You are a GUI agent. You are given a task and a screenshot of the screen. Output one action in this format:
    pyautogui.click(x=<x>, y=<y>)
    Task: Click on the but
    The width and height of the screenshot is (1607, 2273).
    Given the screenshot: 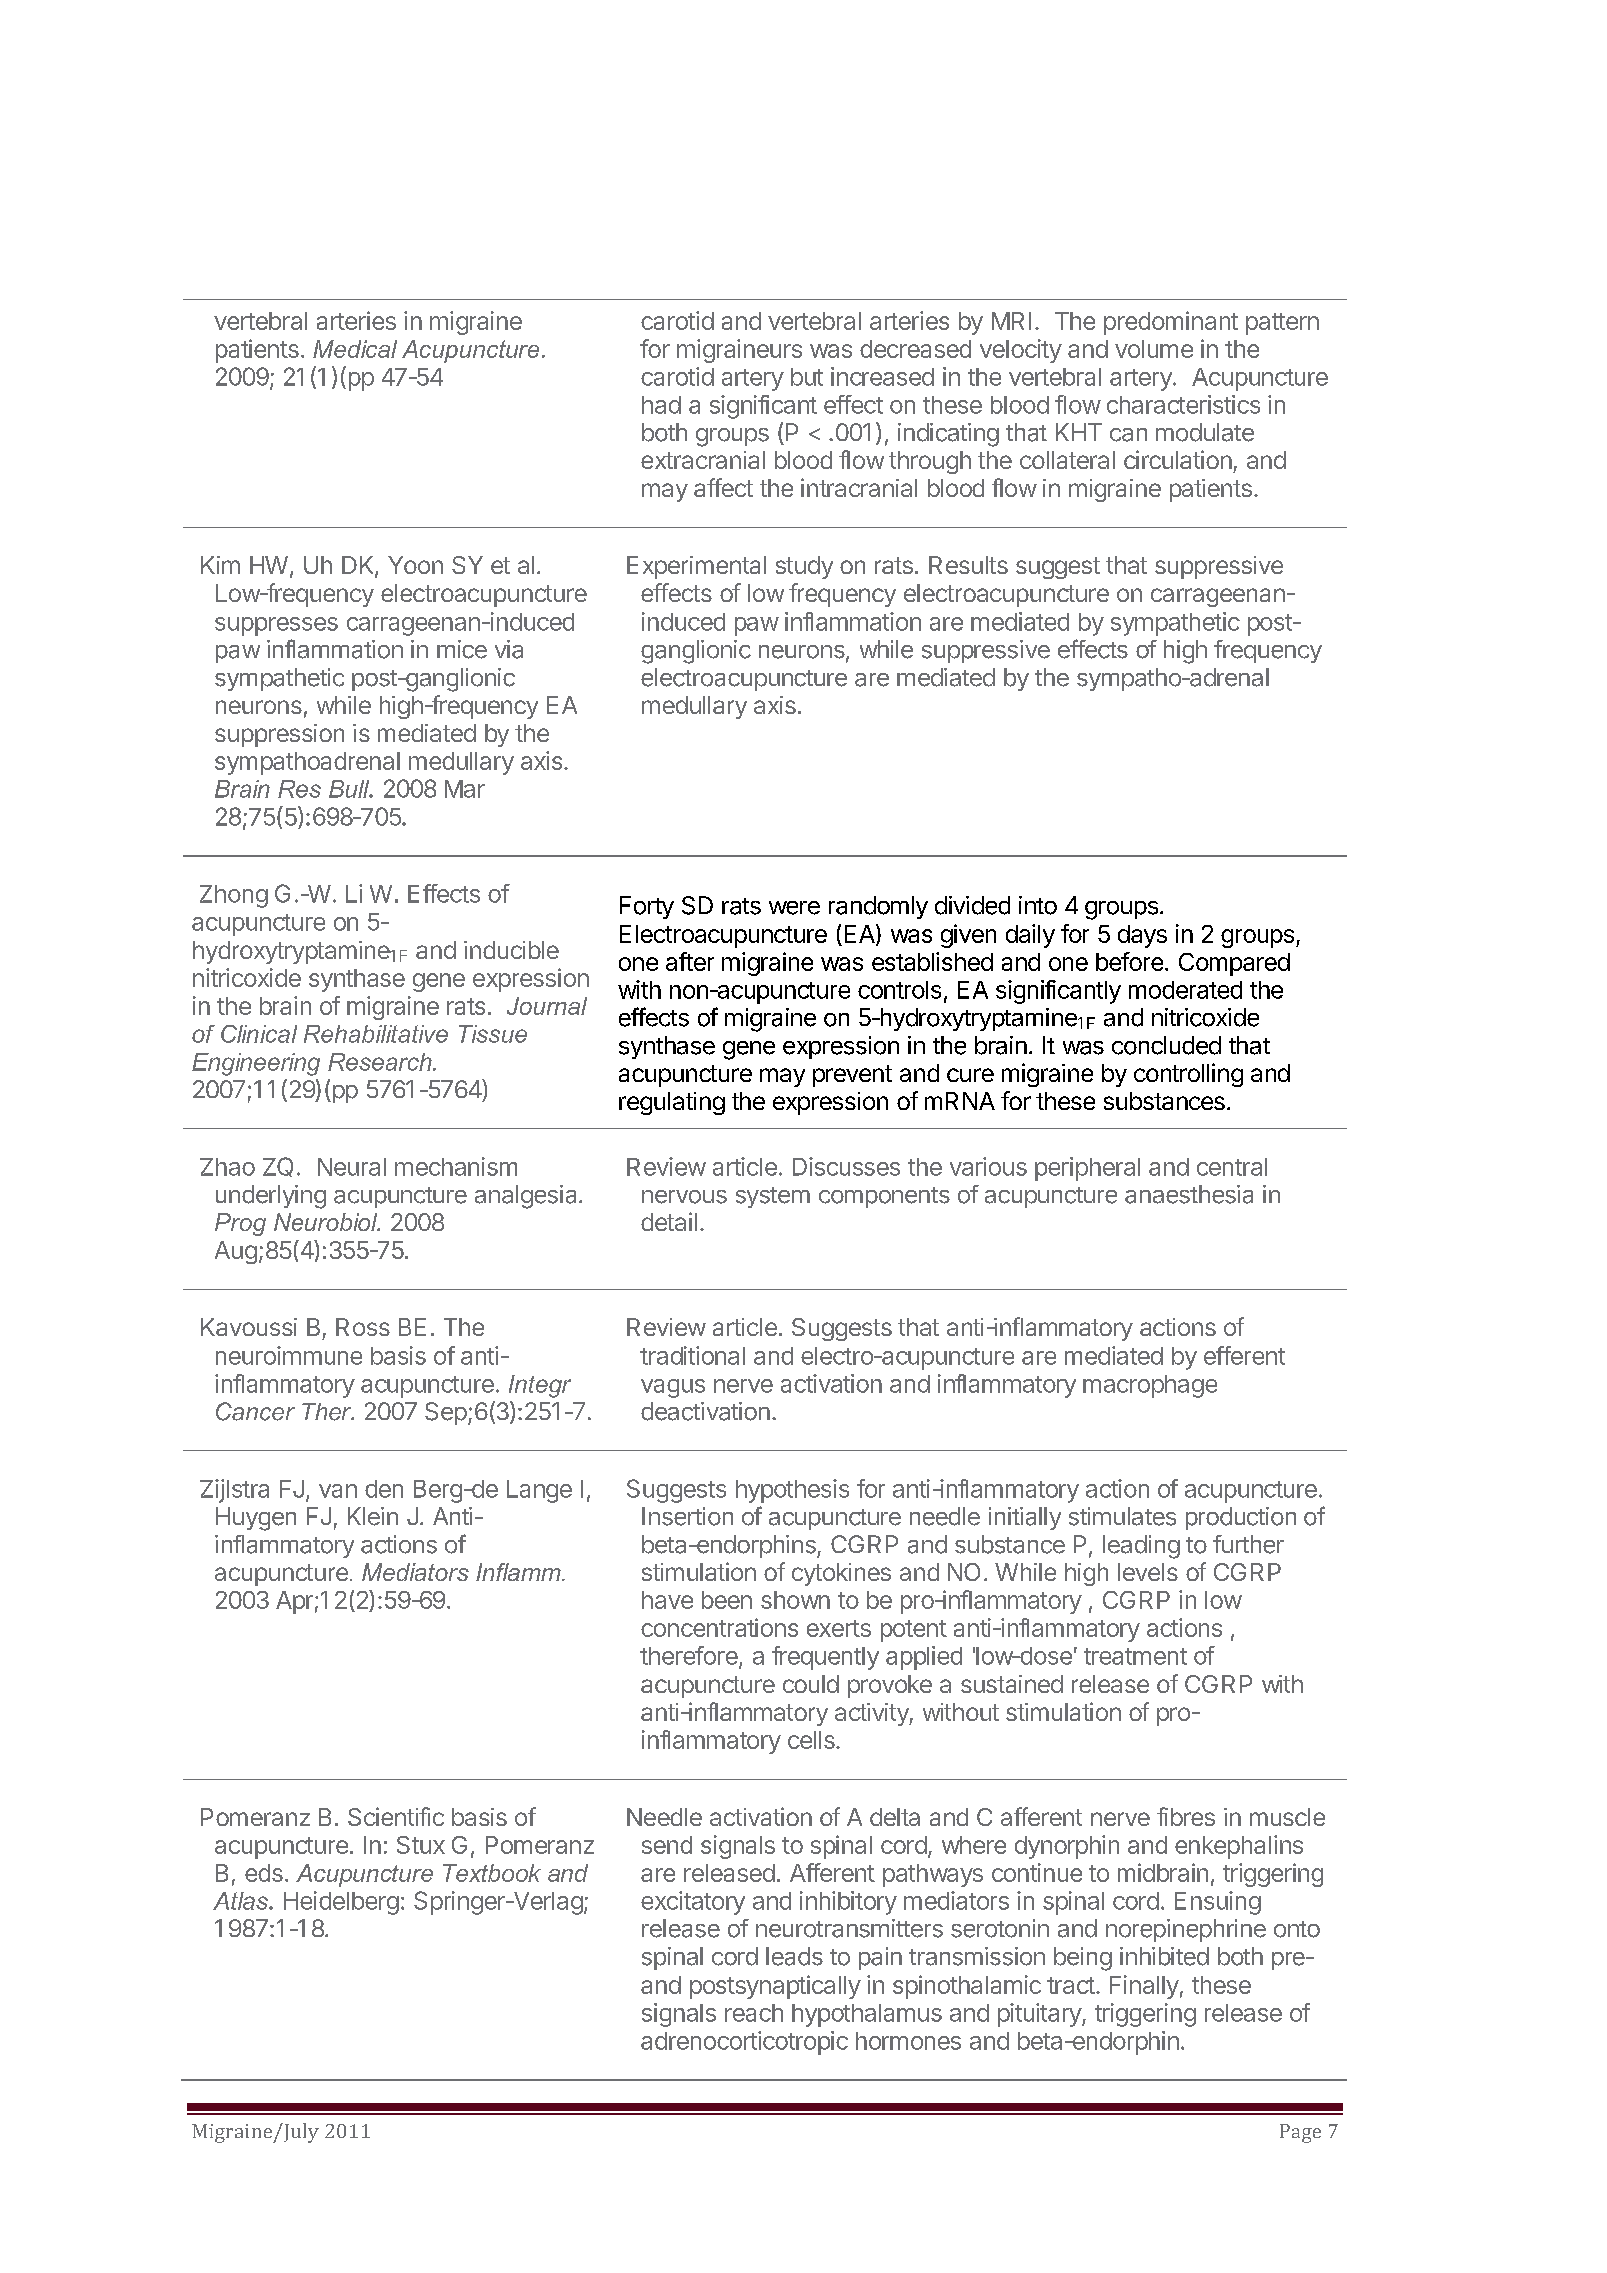 What is the action you would take?
    pyautogui.click(x=807, y=377)
